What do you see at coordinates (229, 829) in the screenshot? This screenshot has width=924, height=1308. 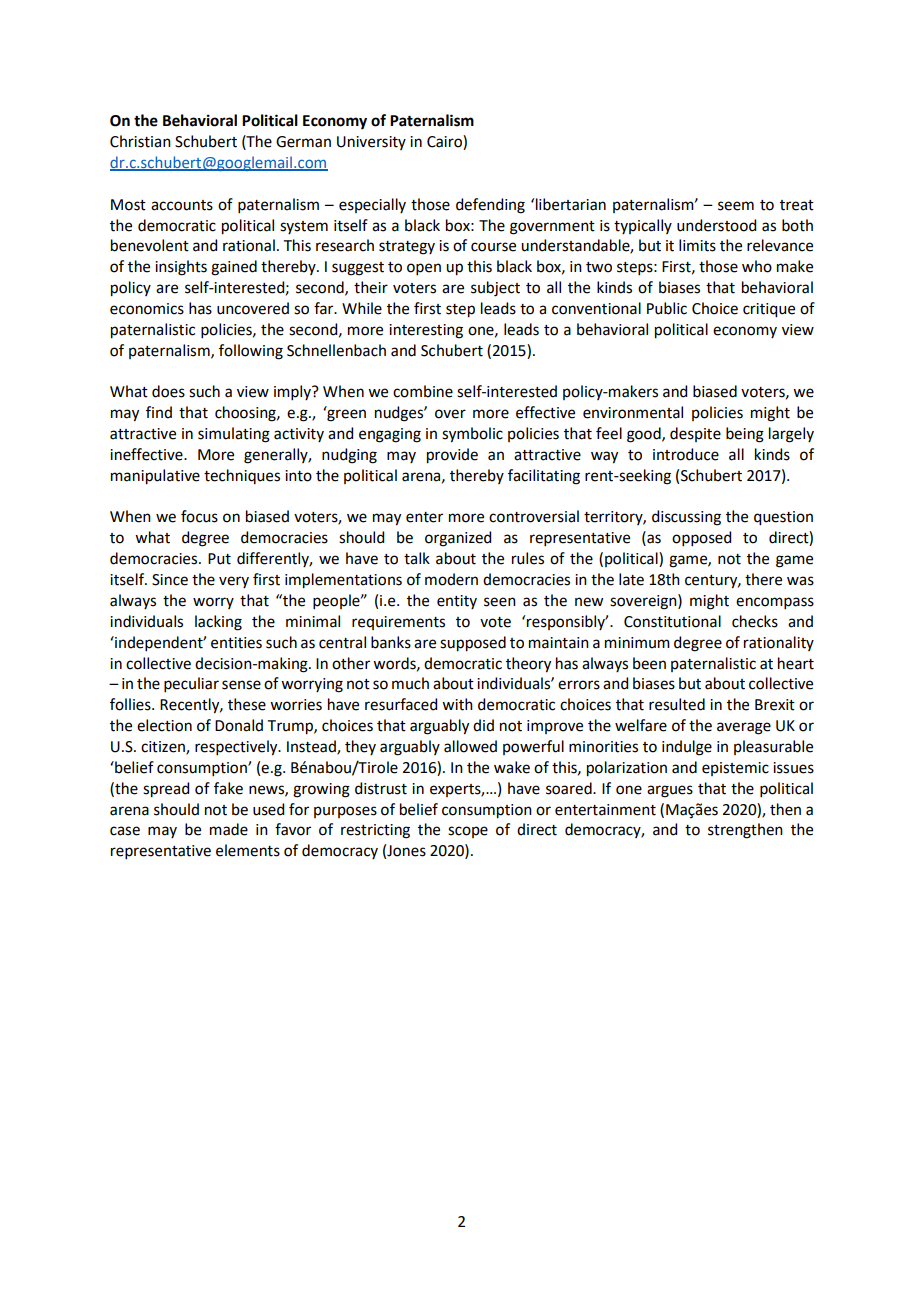 I see `made` at bounding box center [229, 829].
